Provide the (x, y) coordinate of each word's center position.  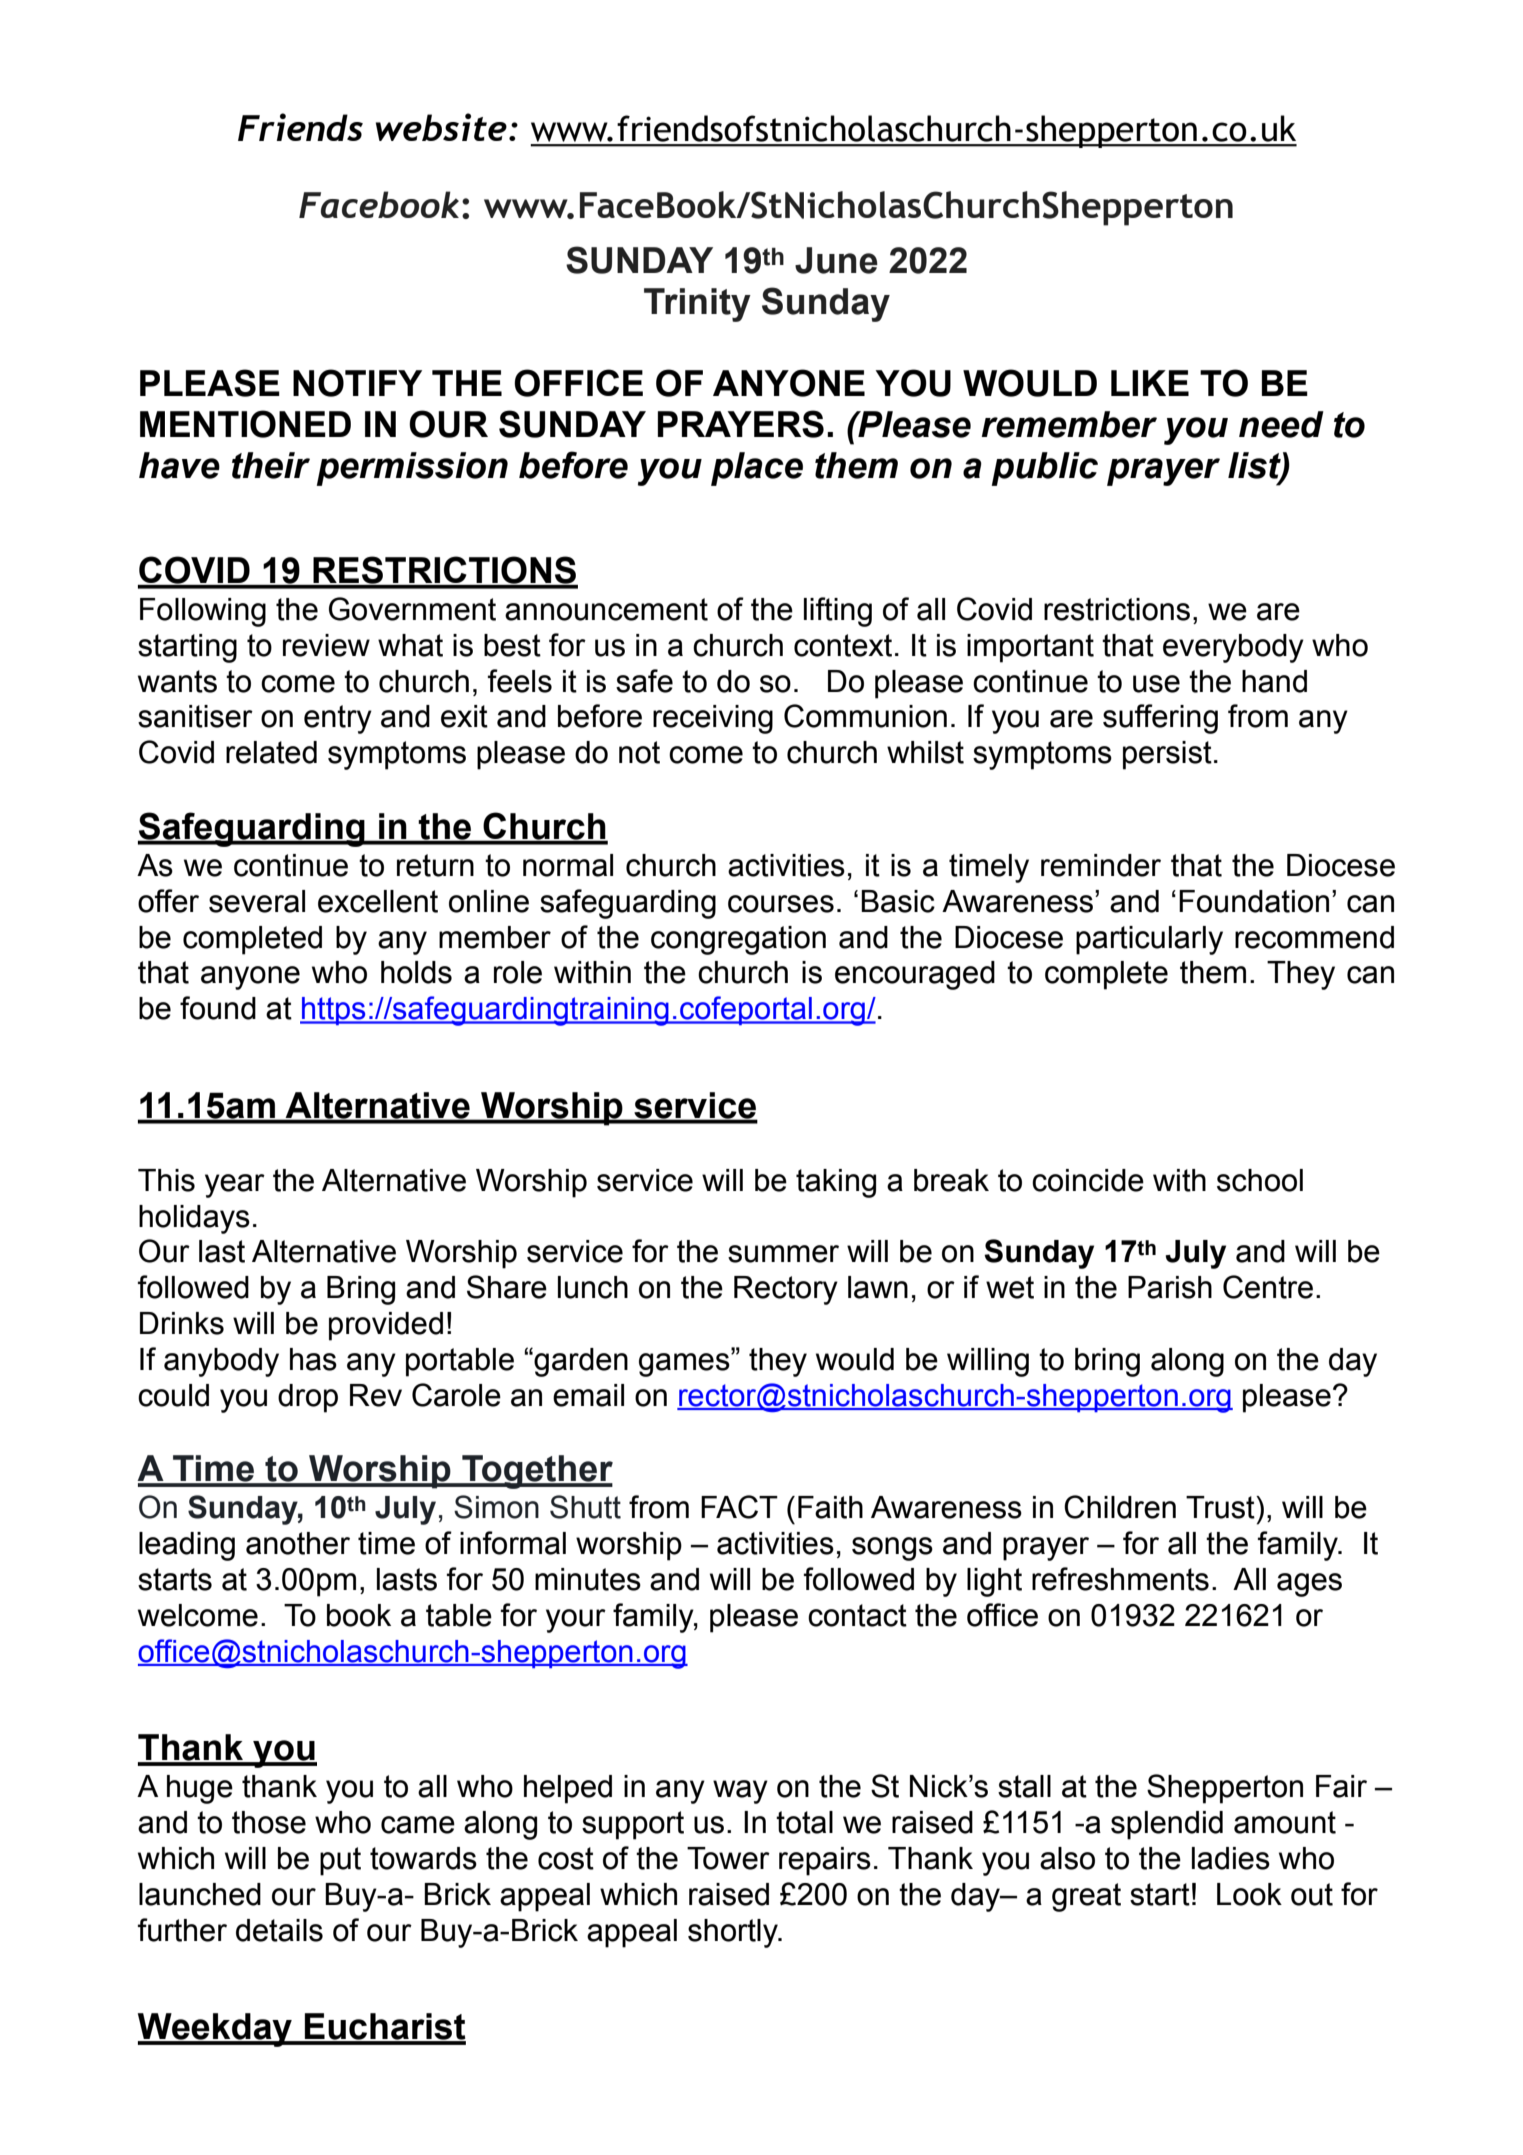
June (836, 260)
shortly (734, 1933)
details (279, 1930)
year (235, 1186)
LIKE (1150, 383)
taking (836, 1183)
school (1260, 1180)
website (441, 127)
